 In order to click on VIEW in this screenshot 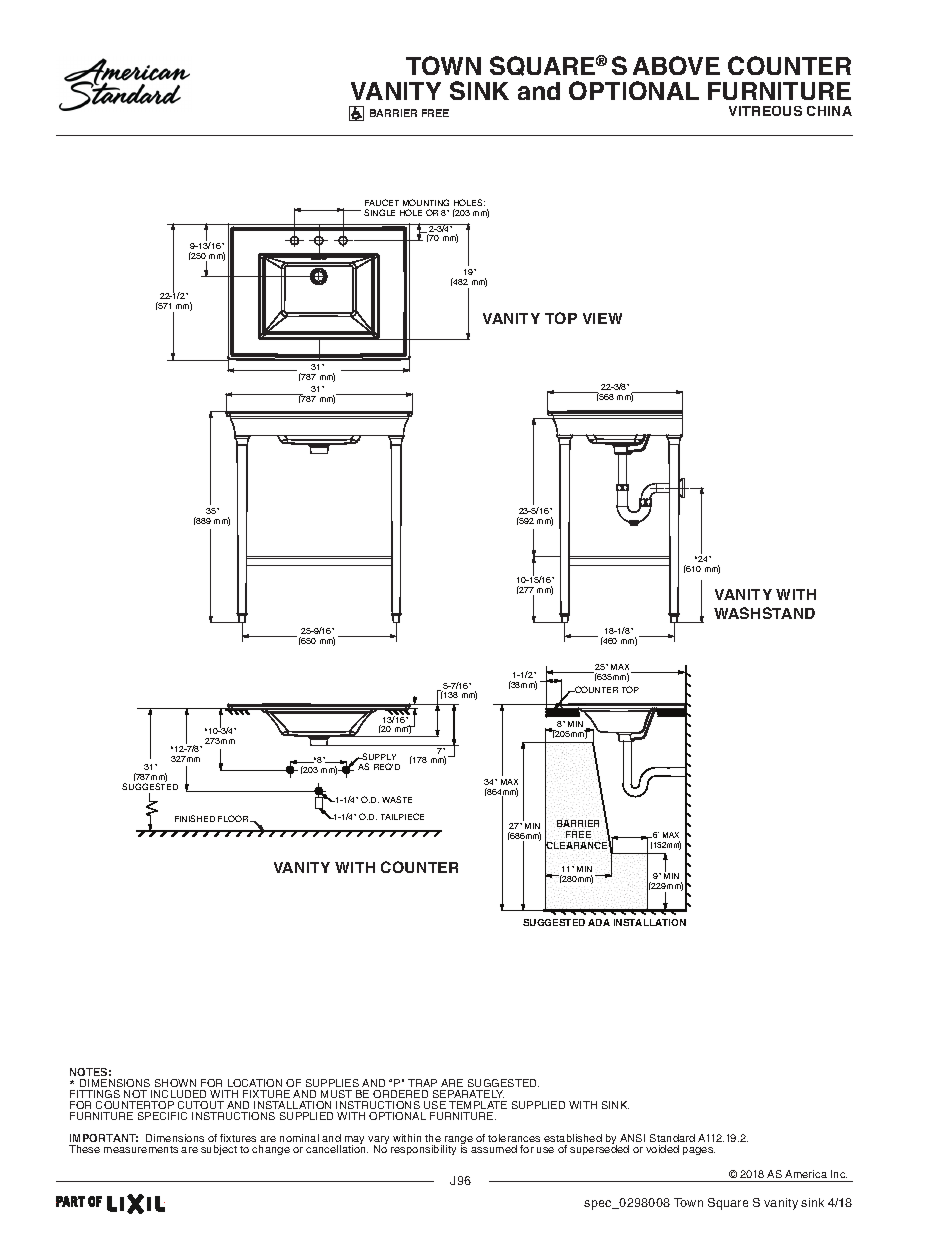, I will do `click(602, 318)`.
